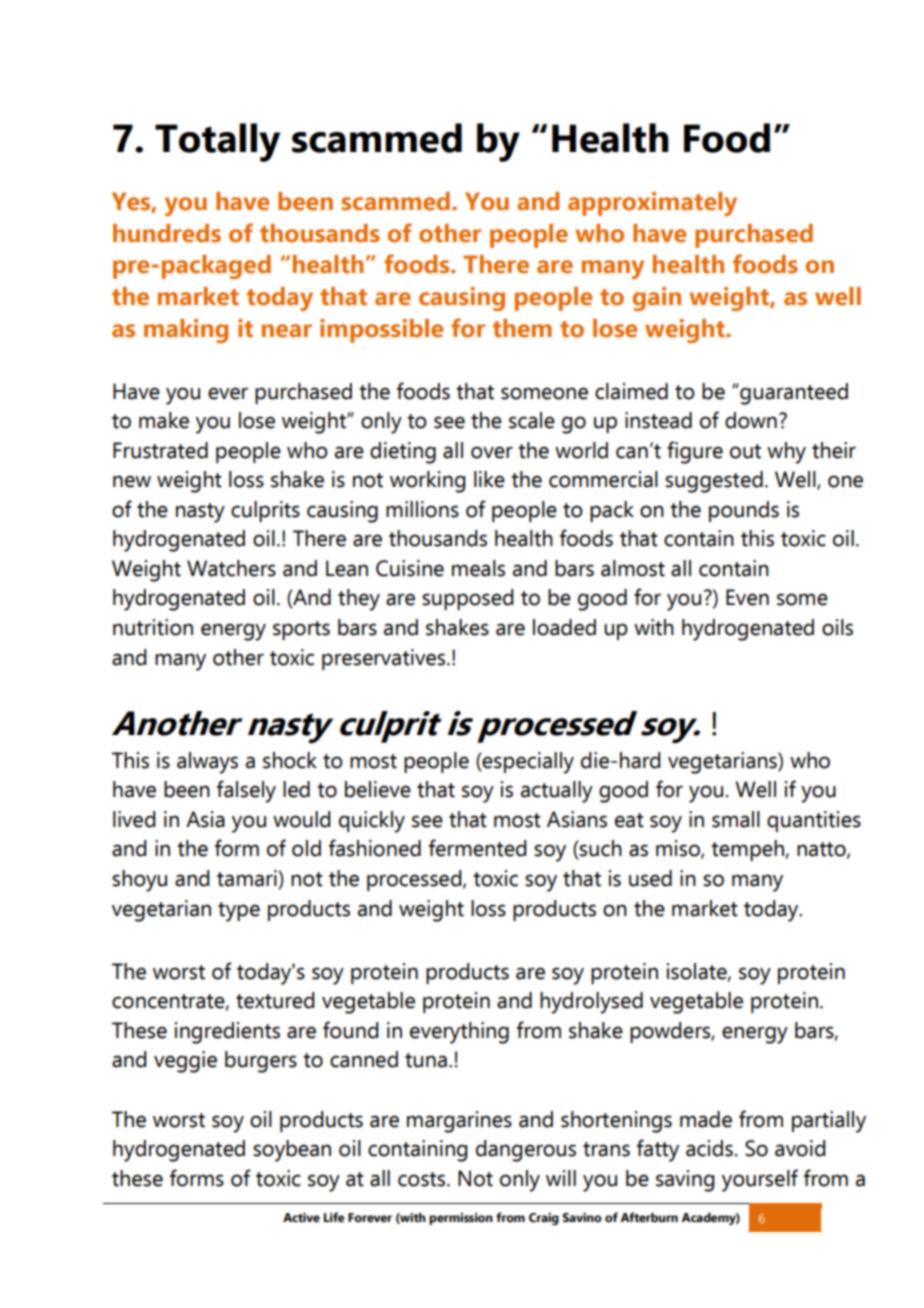 This screenshot has width=924, height=1308. I want to click on Totally, so click(217, 142).
